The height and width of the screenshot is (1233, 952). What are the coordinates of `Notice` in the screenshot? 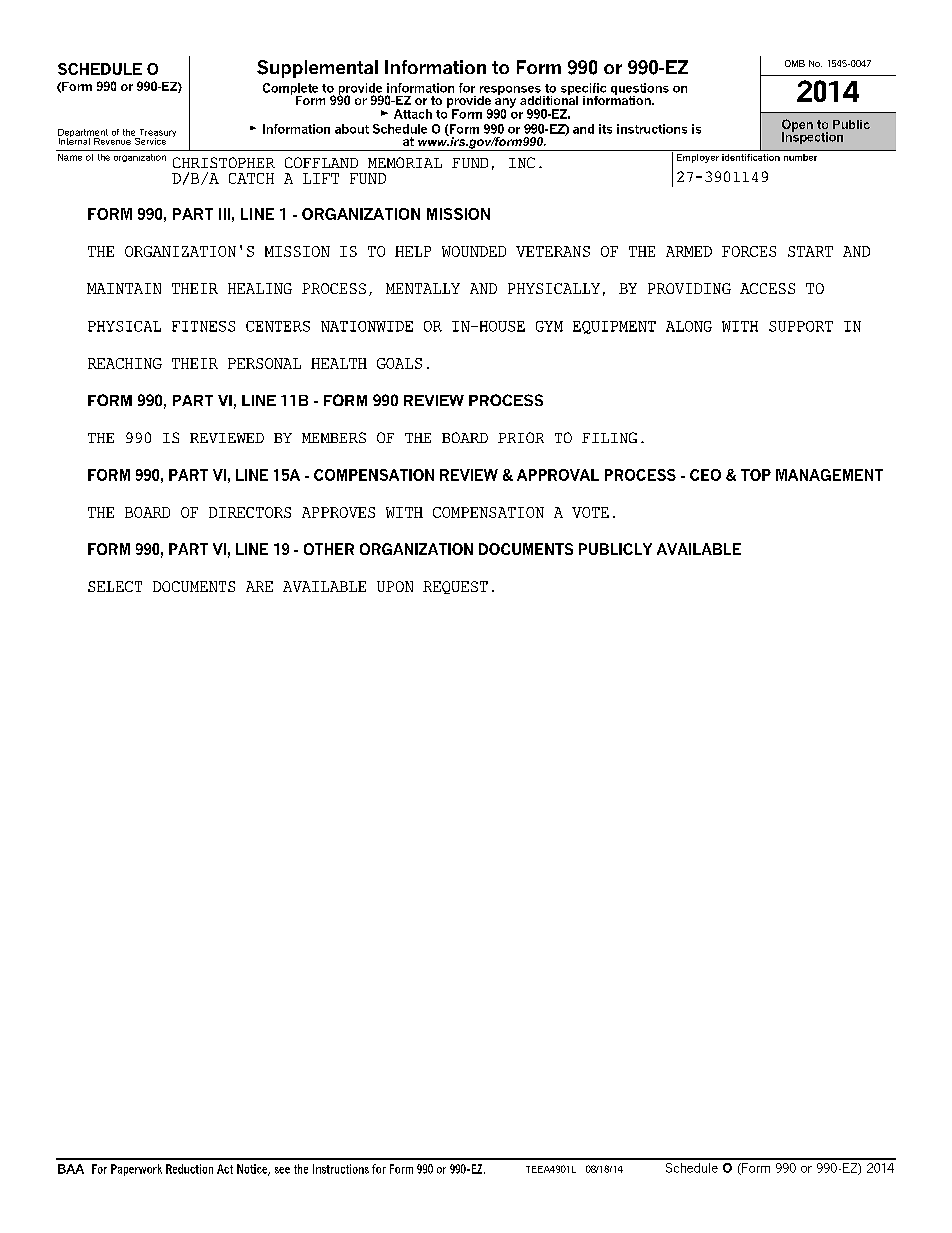 It's located at (253, 1170).
